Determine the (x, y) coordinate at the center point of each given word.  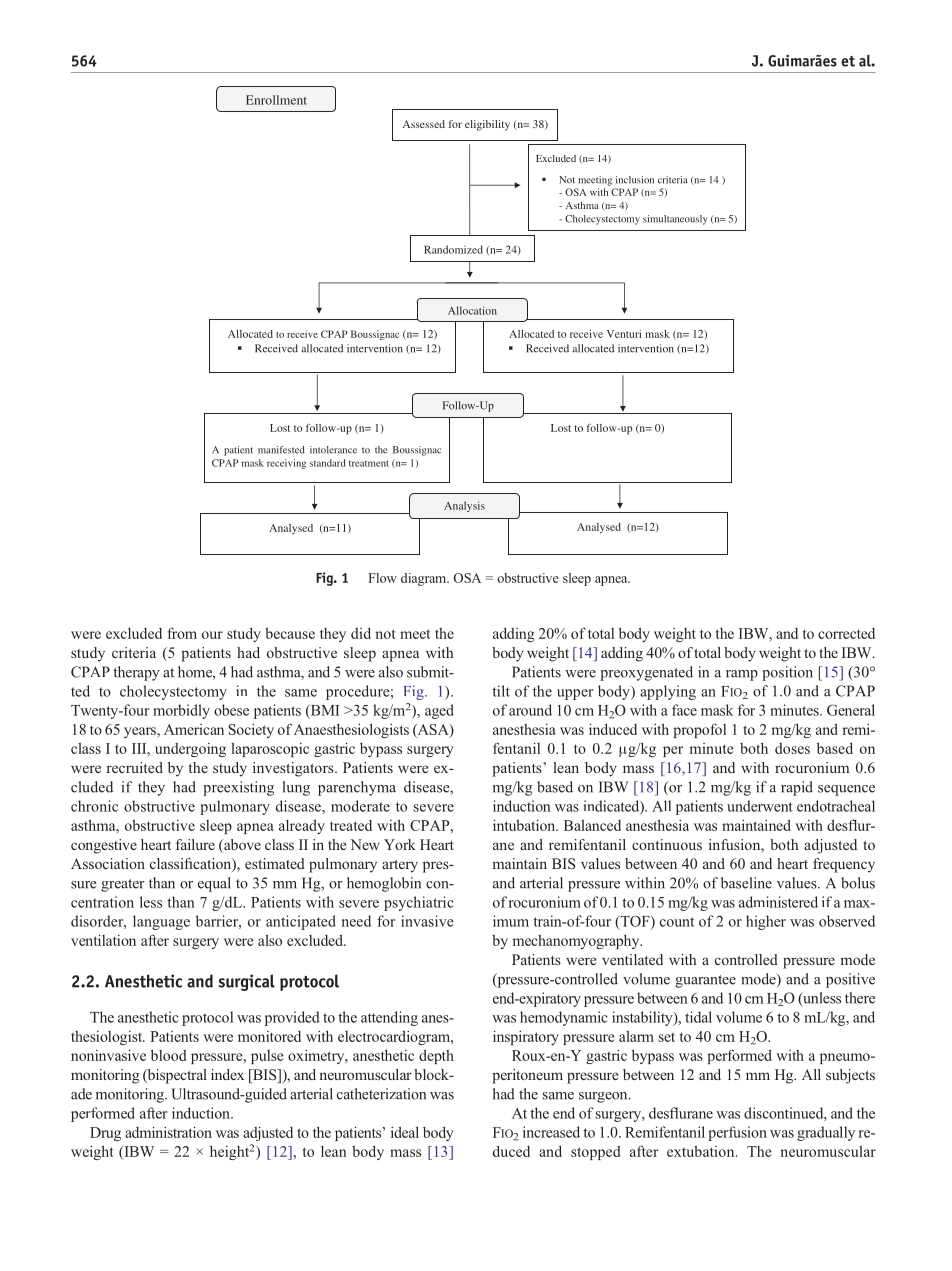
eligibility (487, 125)
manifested (281, 450)
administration (168, 1132)
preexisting (238, 788)
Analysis (464, 506)
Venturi (624, 334)
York (400, 844)
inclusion (635, 180)
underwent (760, 806)
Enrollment (276, 100)
